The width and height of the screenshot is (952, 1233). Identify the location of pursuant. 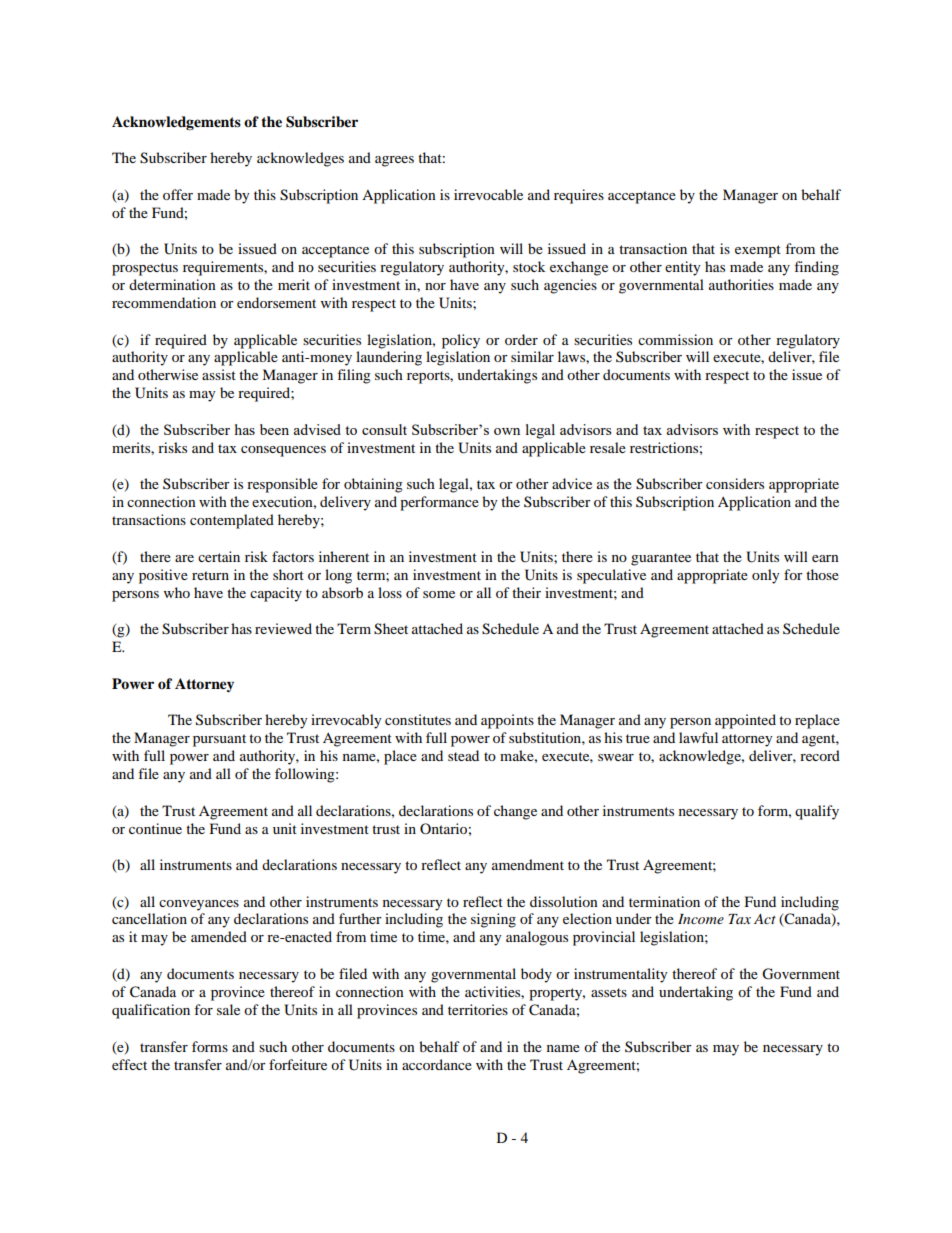
(219, 740).
